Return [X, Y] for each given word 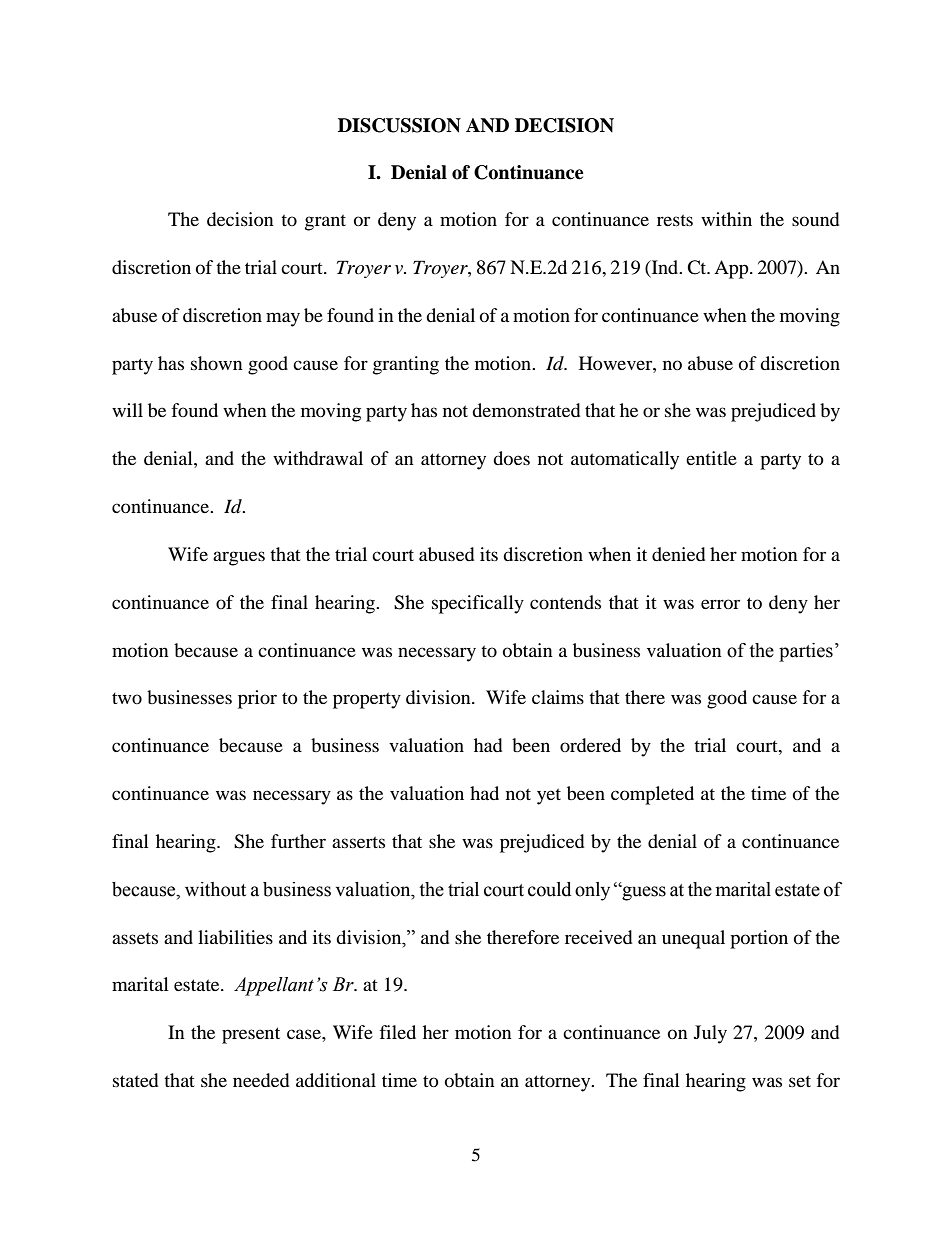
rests [675, 220]
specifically [478, 604]
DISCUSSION [399, 125]
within [726, 219]
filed [397, 1032]
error [720, 604]
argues [239, 558]
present [251, 1035]
